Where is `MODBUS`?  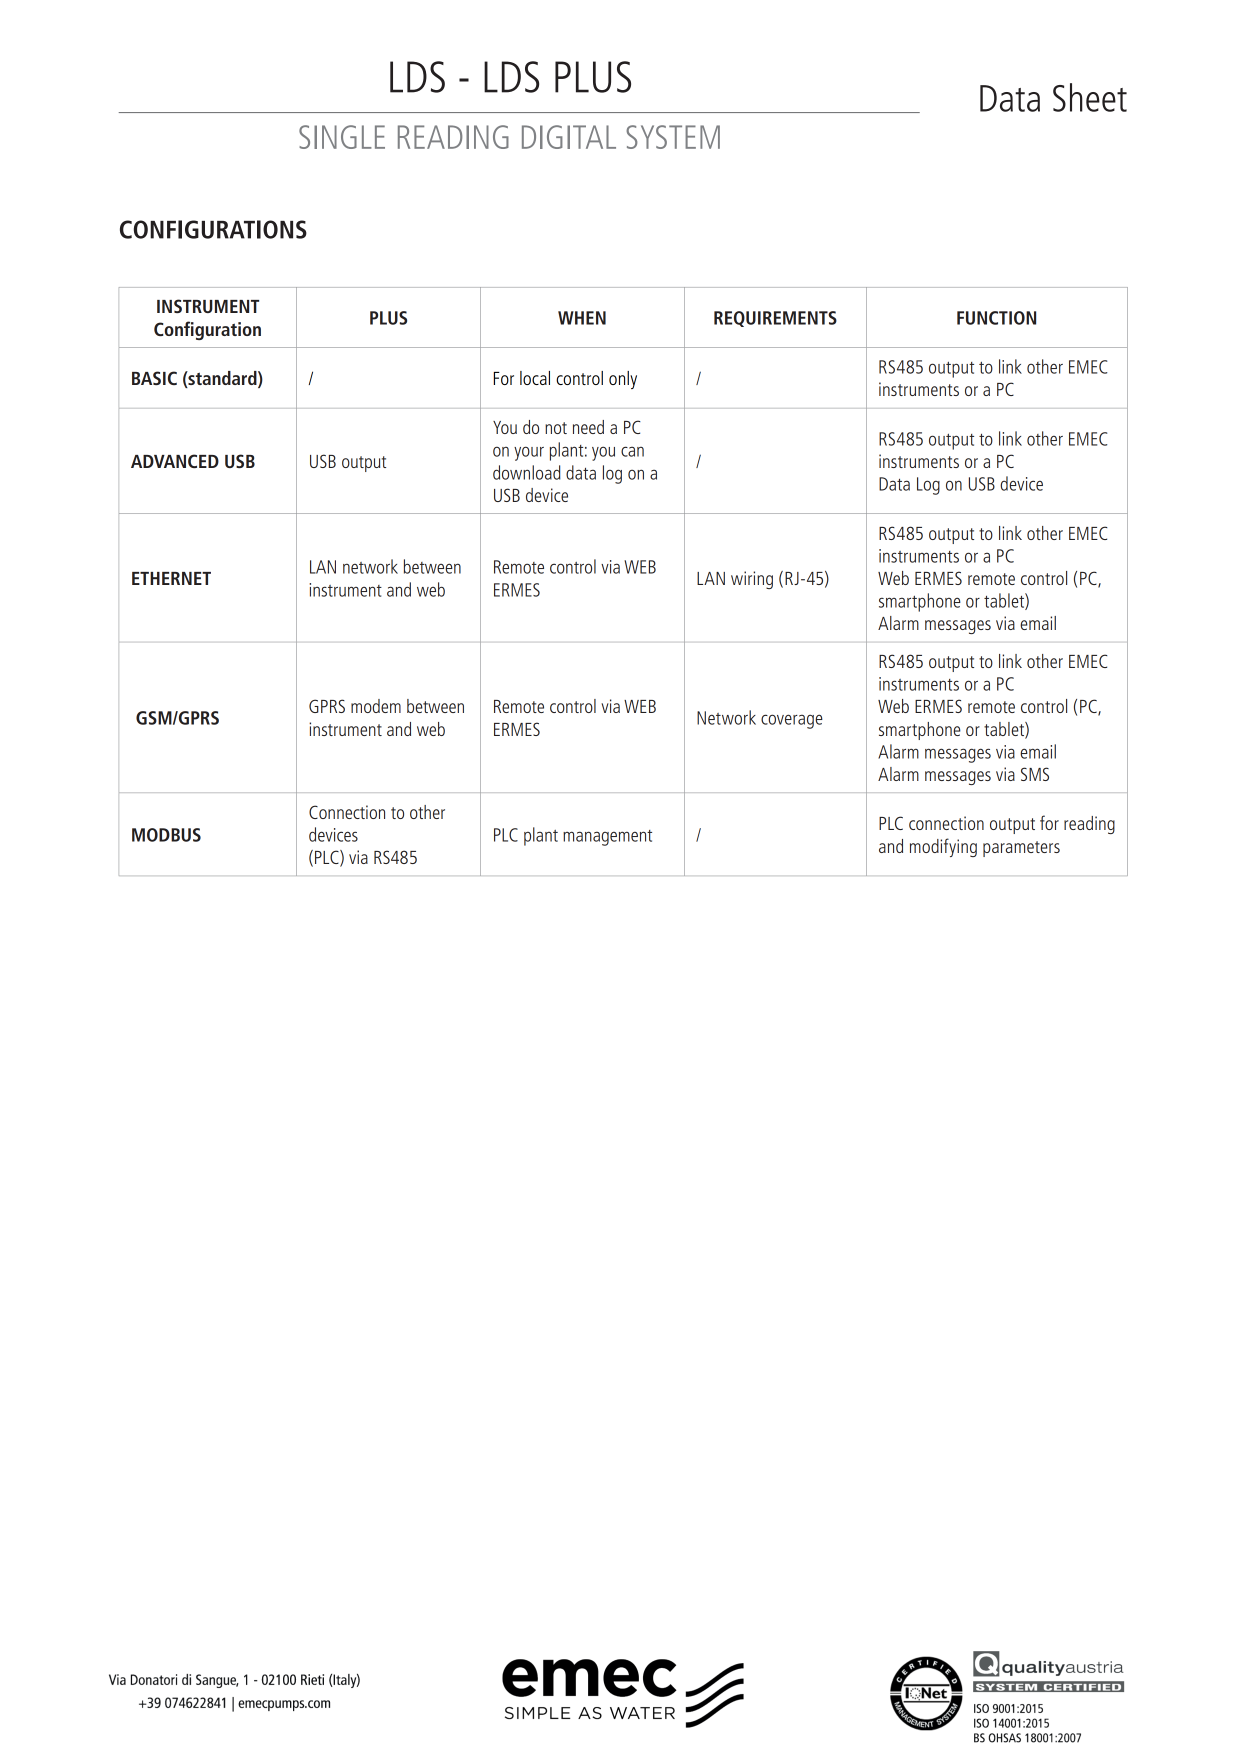 MODBUS is located at coordinates (166, 835).
